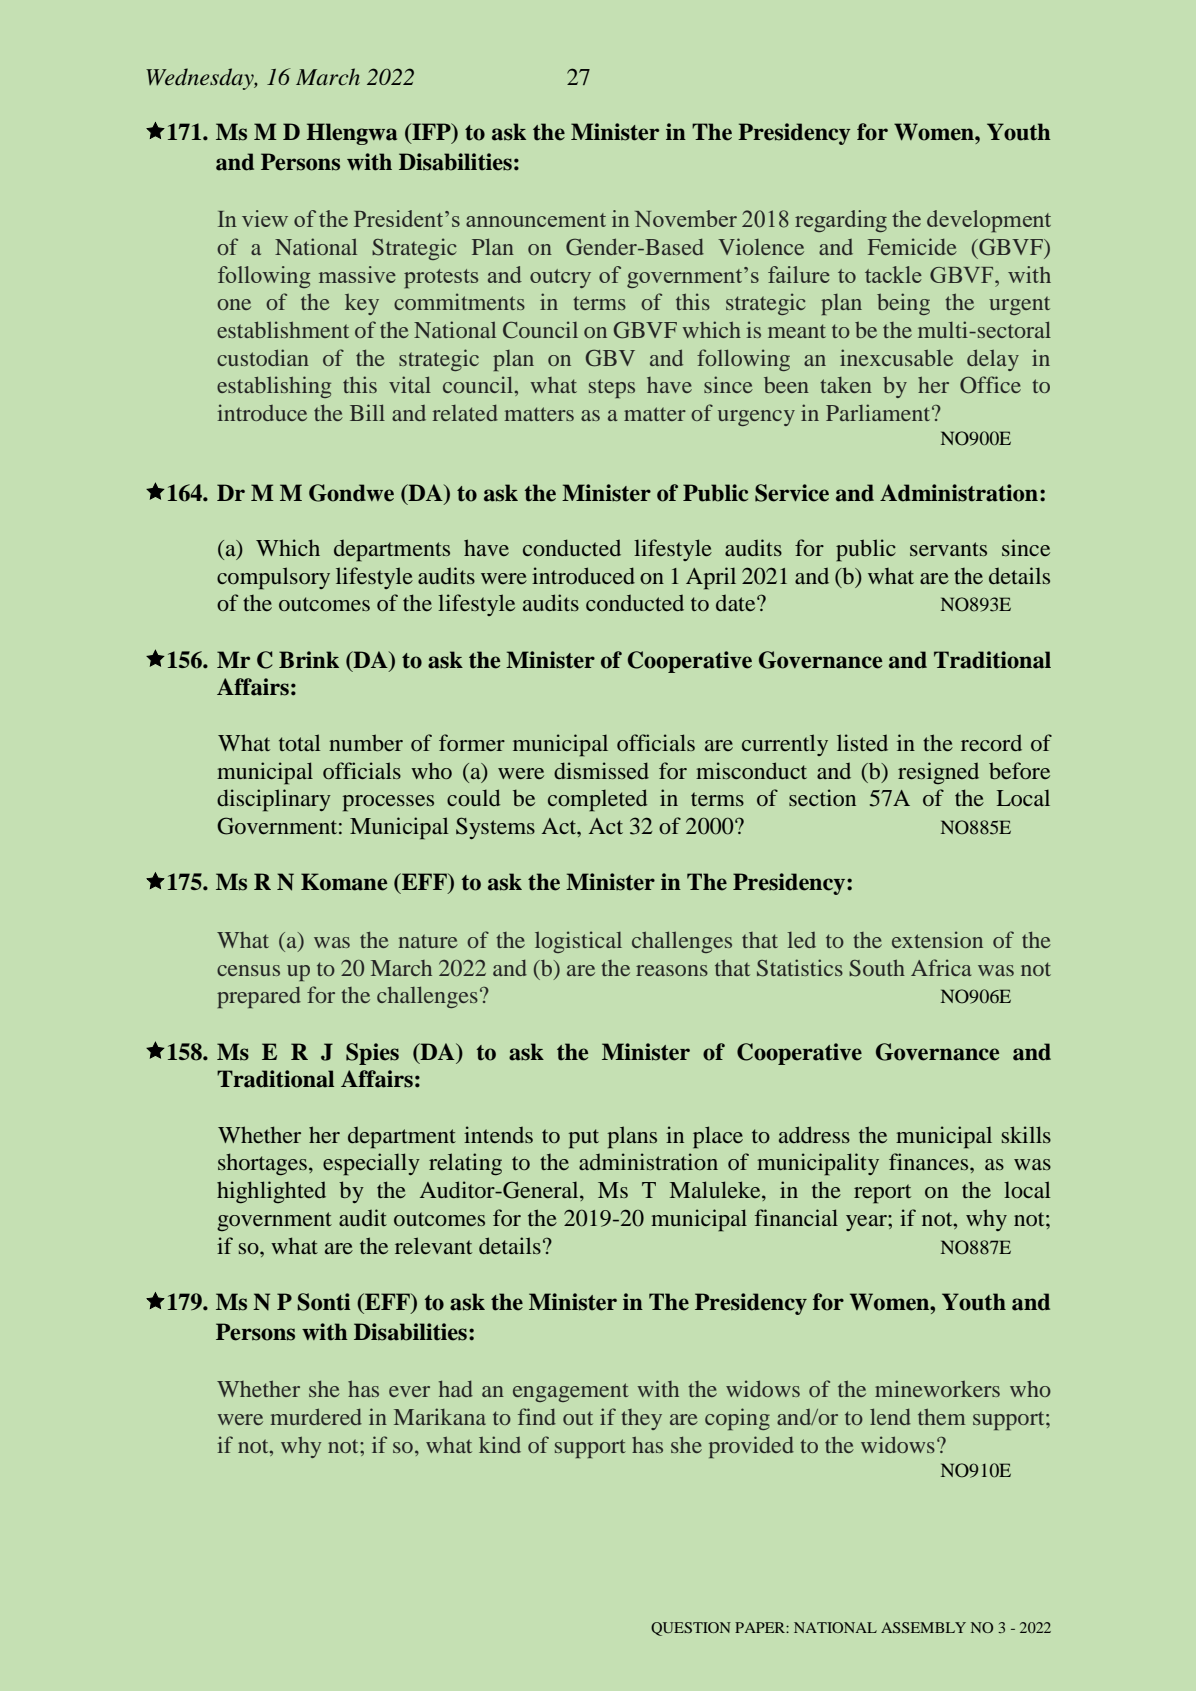 The image size is (1196, 1691). I want to click on ASSEMBLY, so click(923, 1627).
